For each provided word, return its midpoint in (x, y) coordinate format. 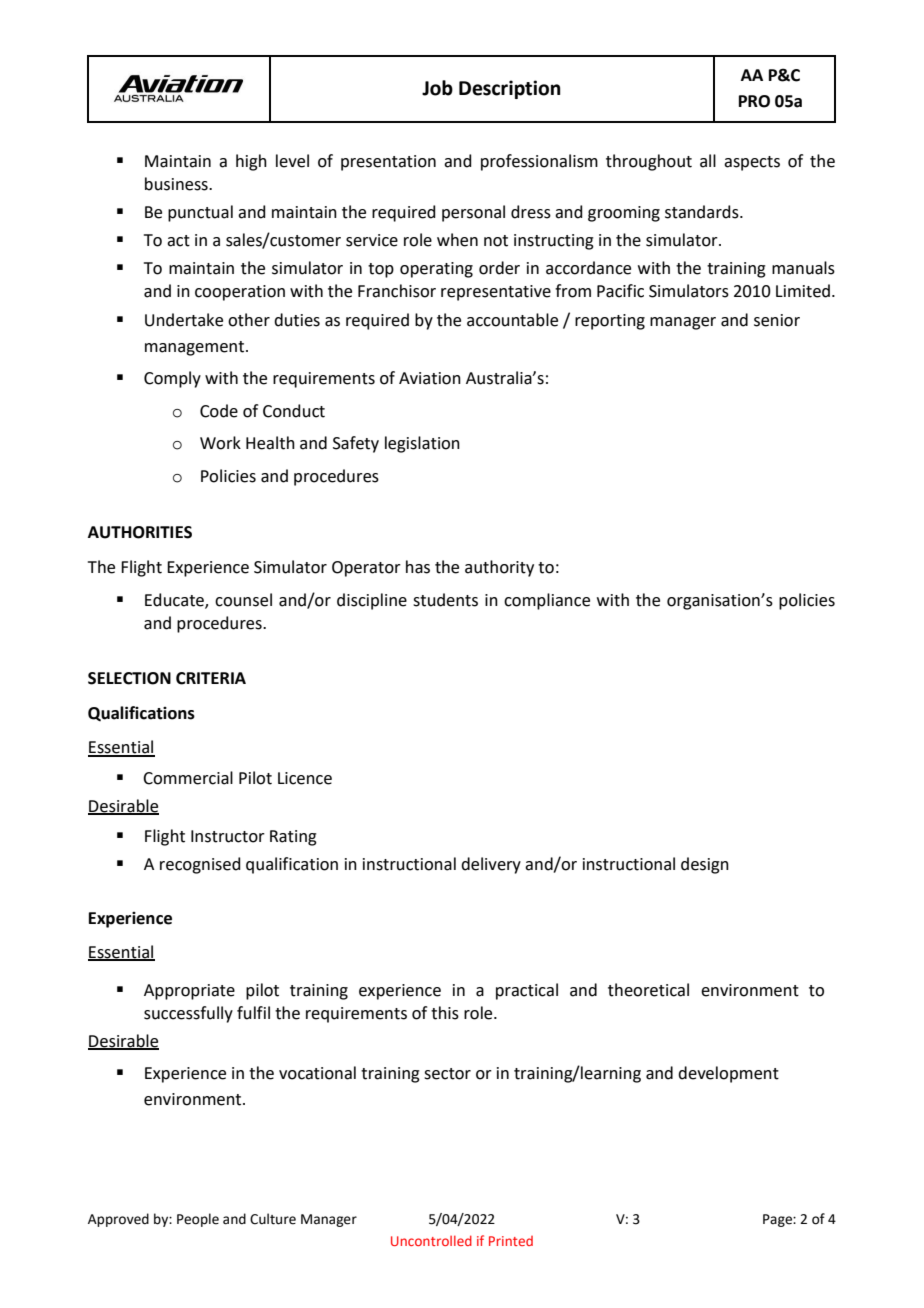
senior (777, 320)
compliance (547, 601)
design (705, 865)
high (251, 162)
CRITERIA (211, 678)
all (708, 161)
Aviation (430, 378)
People (198, 1220)
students (445, 600)
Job (437, 88)
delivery (491, 865)
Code (219, 411)
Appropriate (189, 992)
